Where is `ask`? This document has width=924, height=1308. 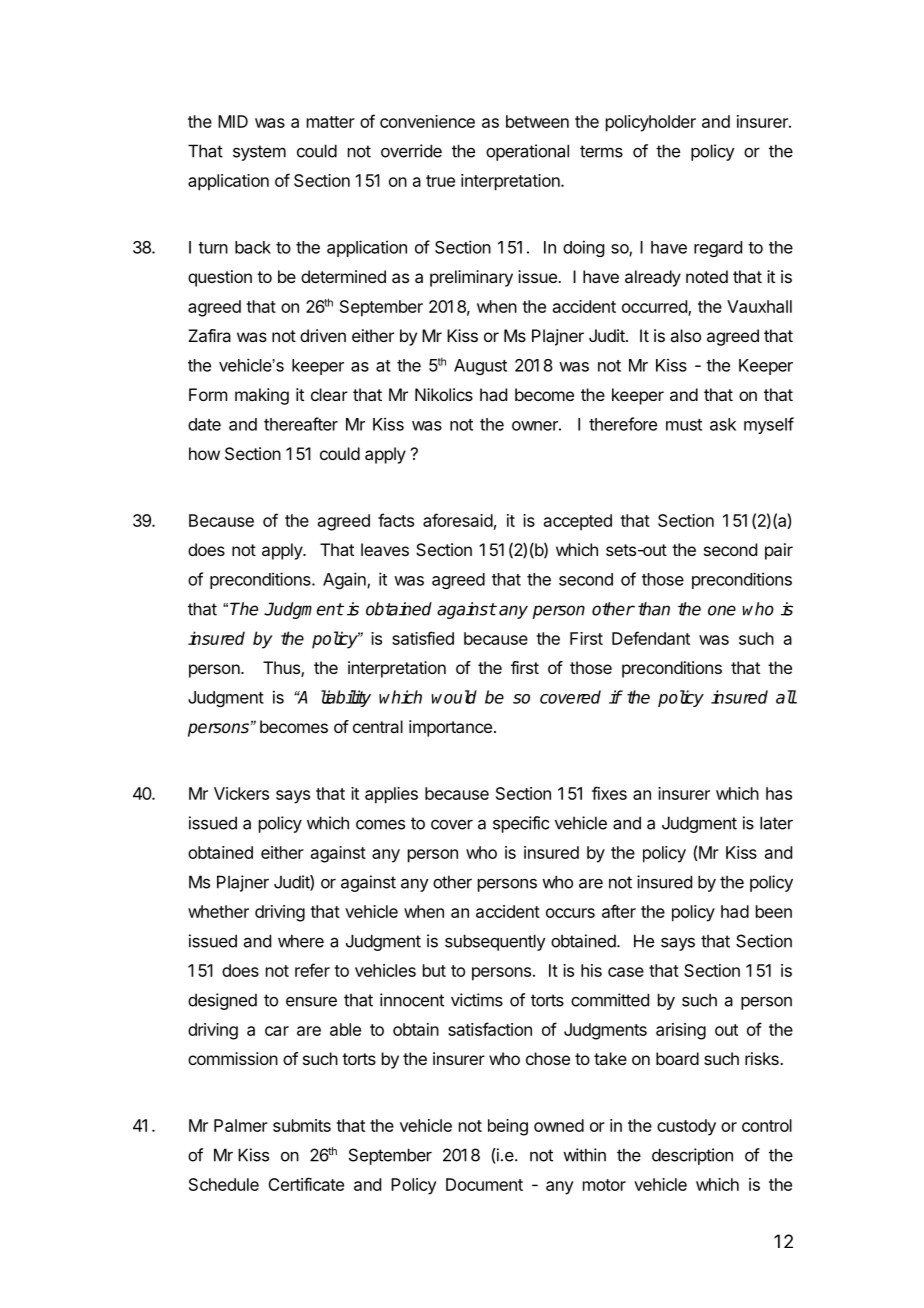 ask is located at coordinates (723, 424).
